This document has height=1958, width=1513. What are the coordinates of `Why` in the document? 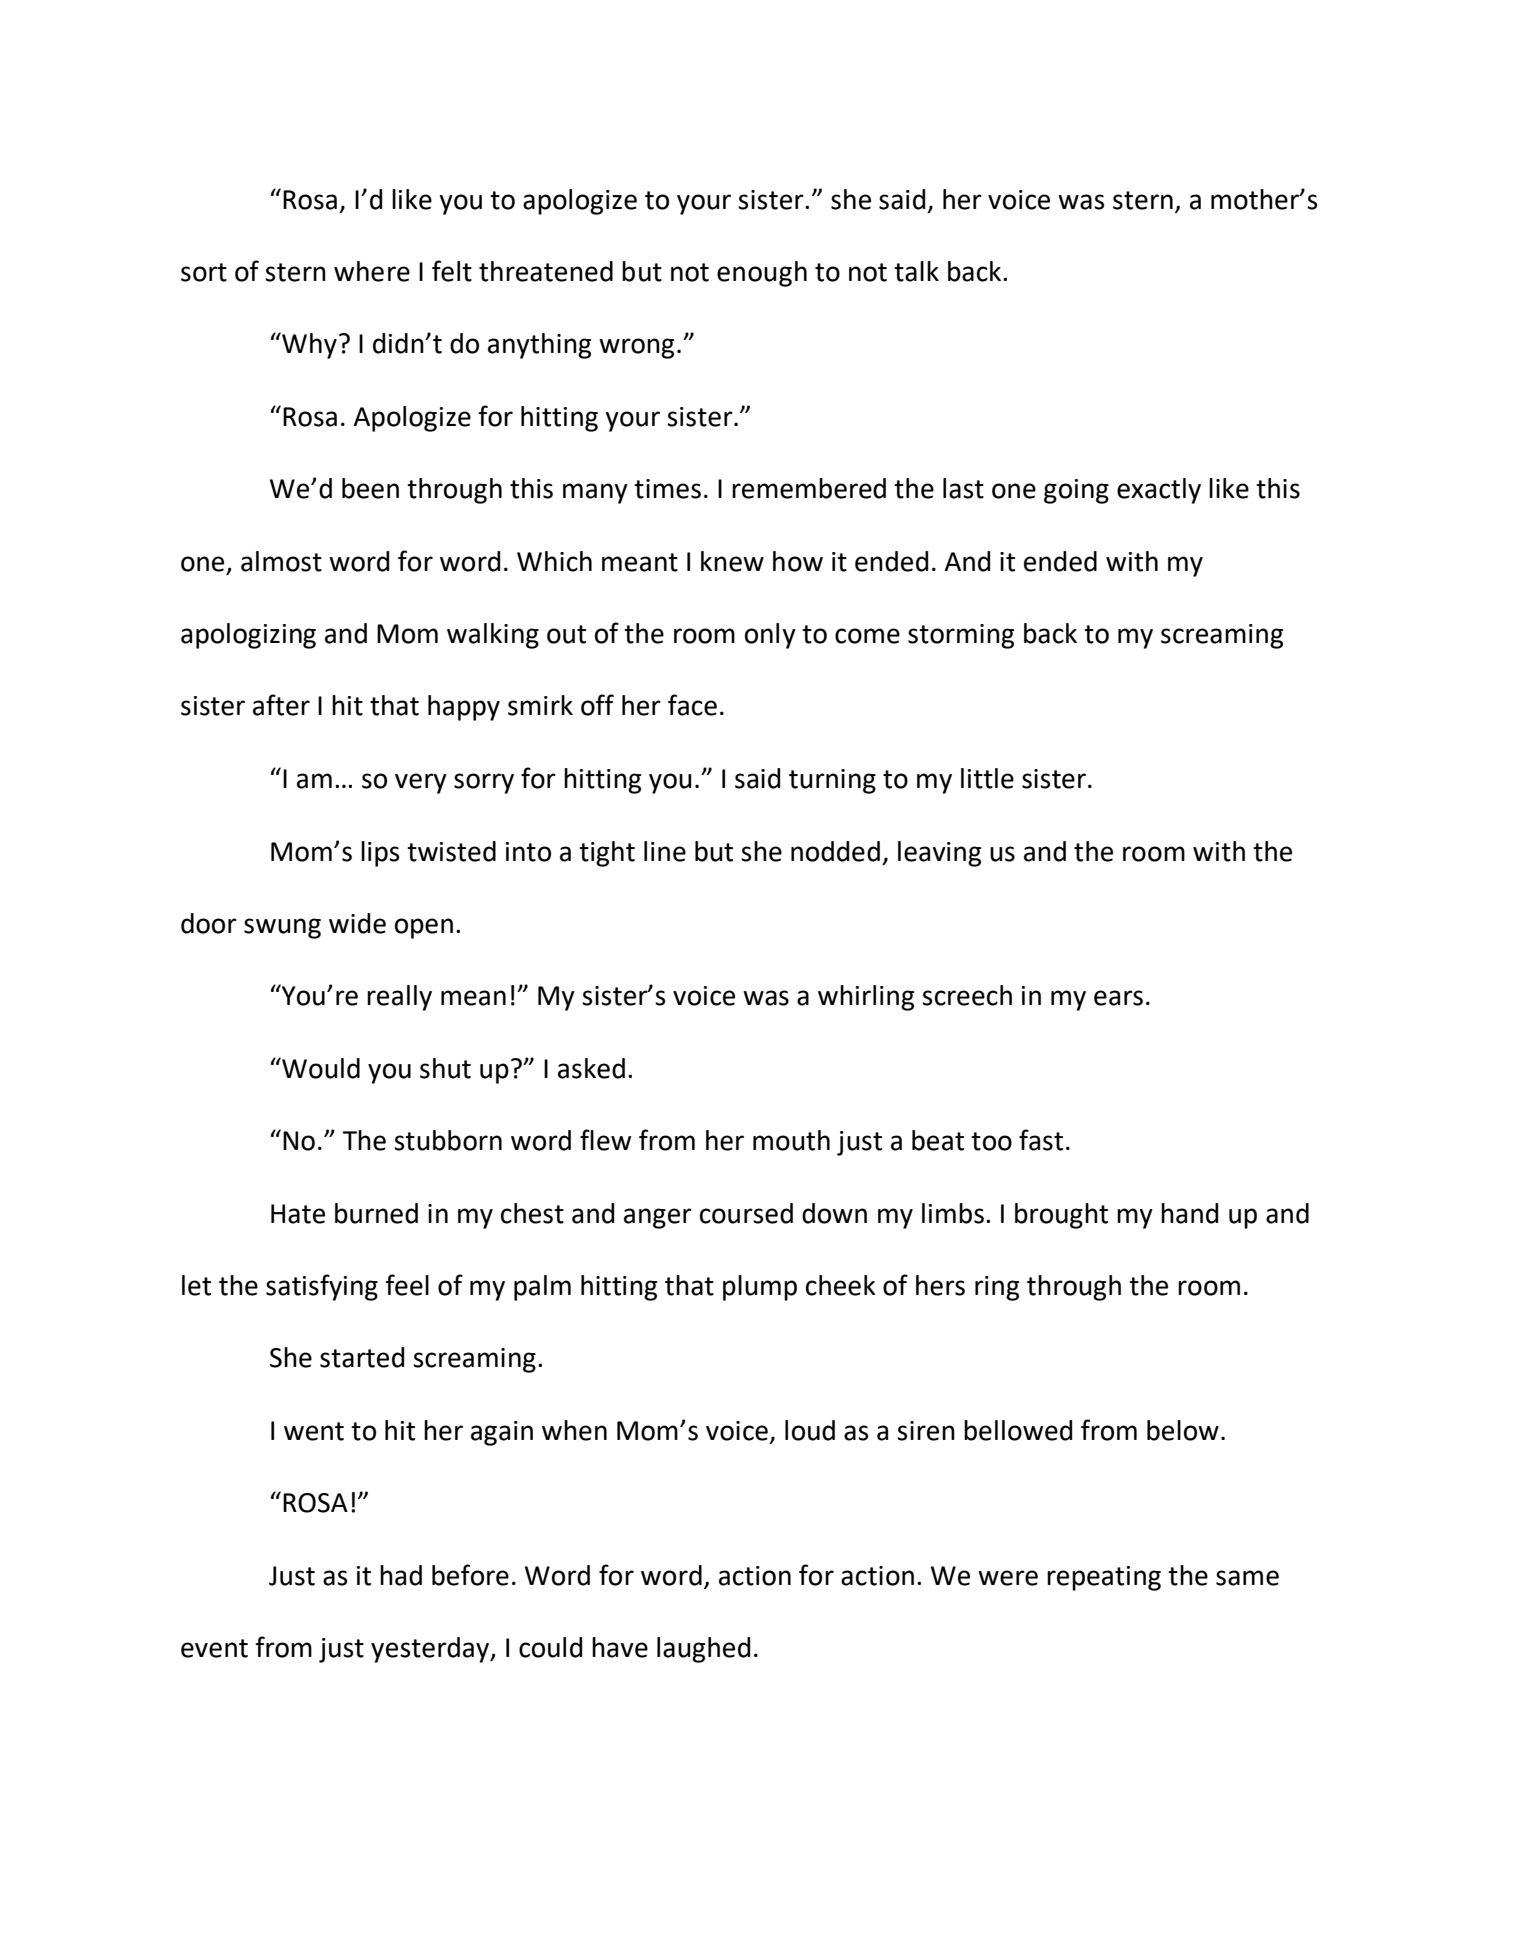 It's located at (308, 345).
